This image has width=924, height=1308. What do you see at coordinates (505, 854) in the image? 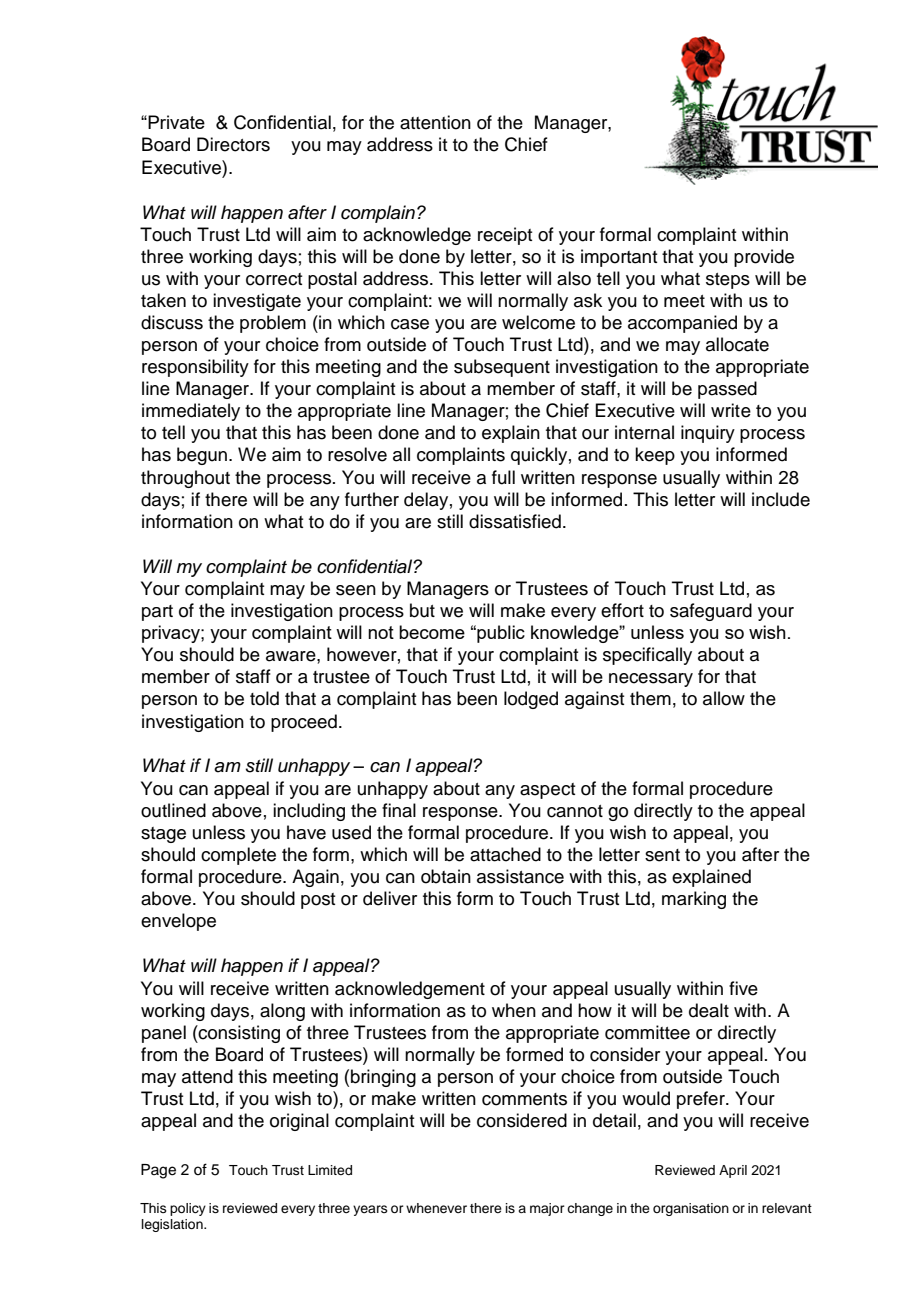
I see `attached` at bounding box center [505, 854].
